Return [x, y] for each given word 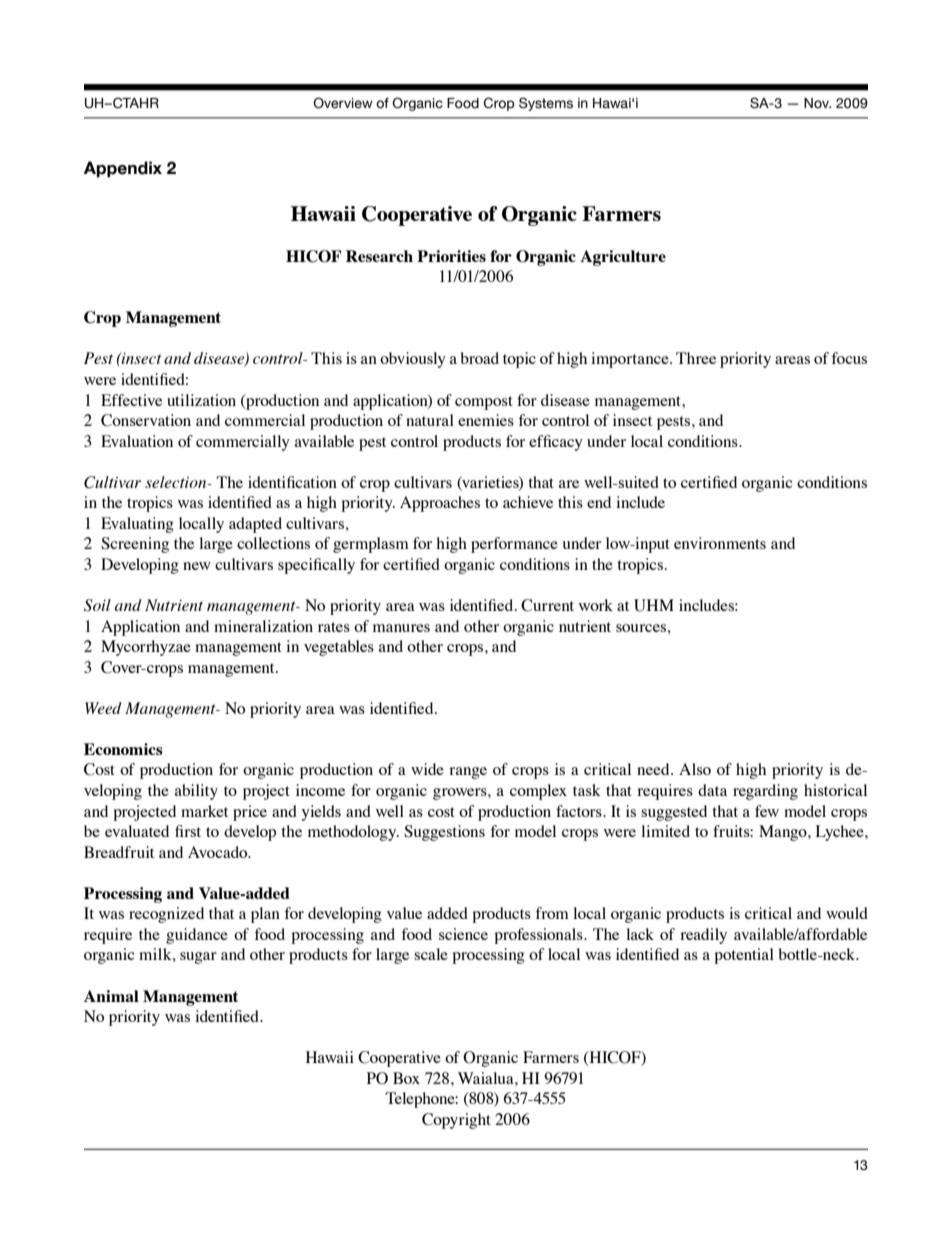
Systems [546, 104]
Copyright [456, 1121]
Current [547, 605]
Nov [817, 103]
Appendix [123, 169]
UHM [654, 605]
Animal [111, 996]
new [197, 566]
